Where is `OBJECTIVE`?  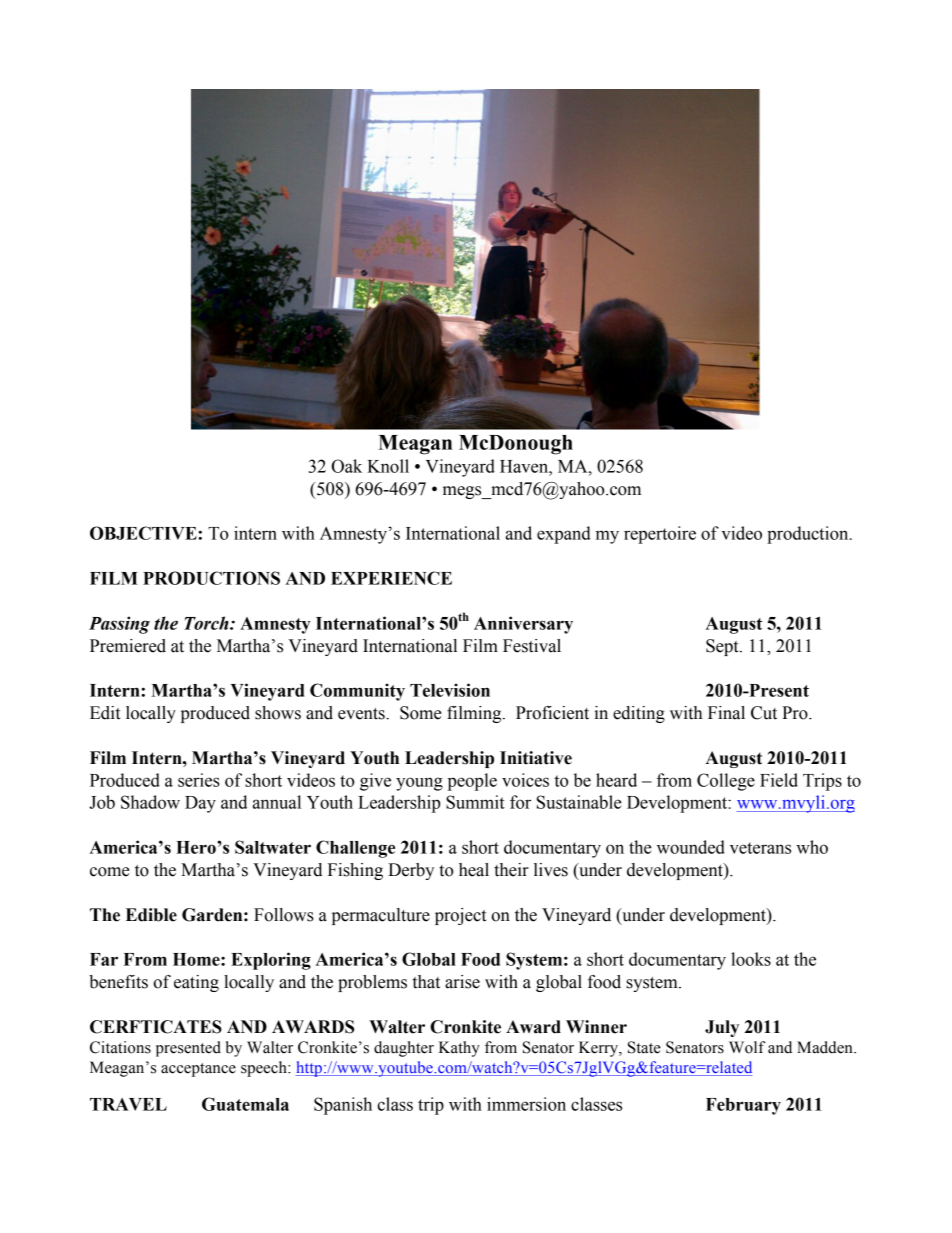
OBJECTIVE is located at coordinates (144, 533).
